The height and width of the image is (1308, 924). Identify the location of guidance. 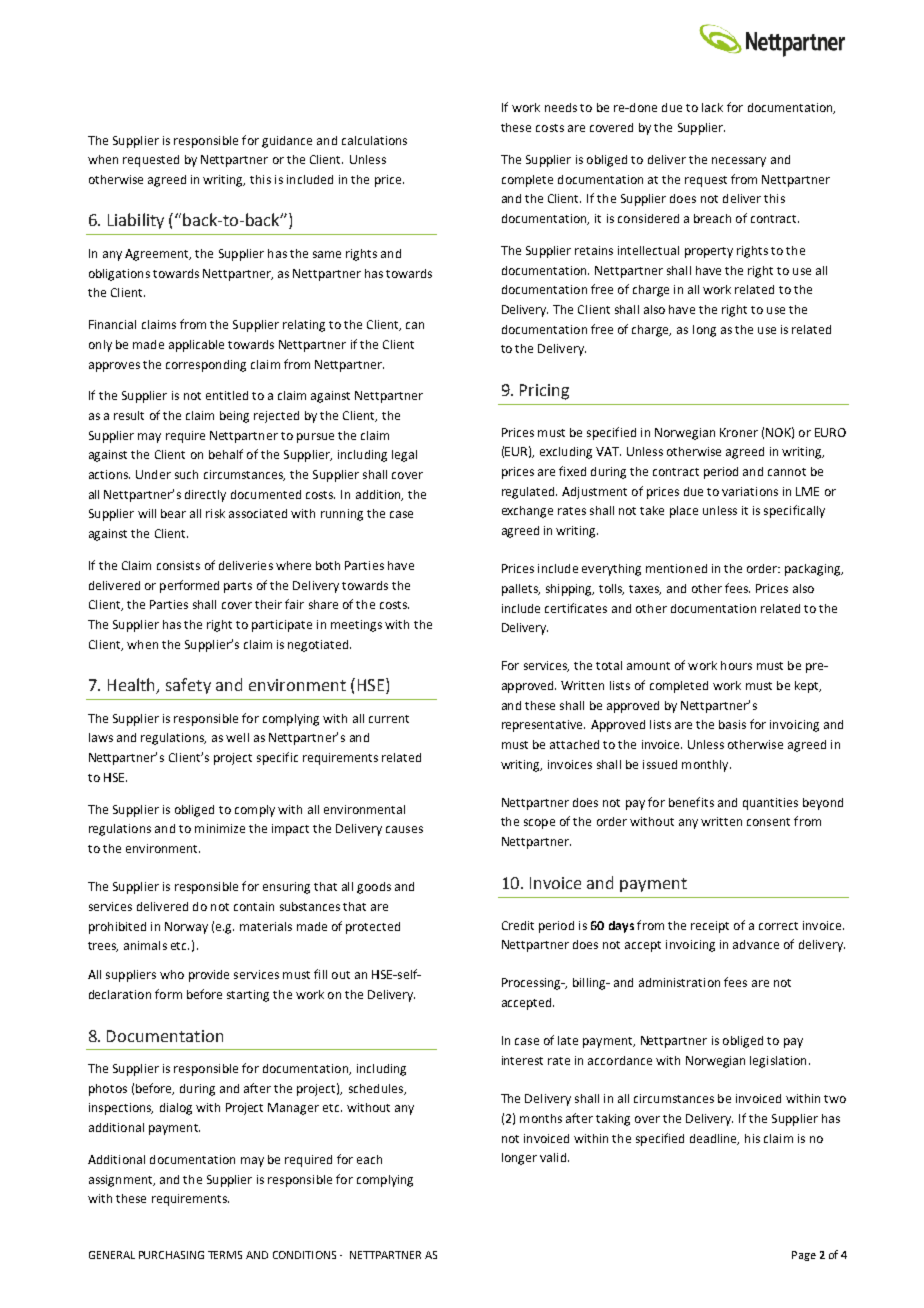
(287, 142).
